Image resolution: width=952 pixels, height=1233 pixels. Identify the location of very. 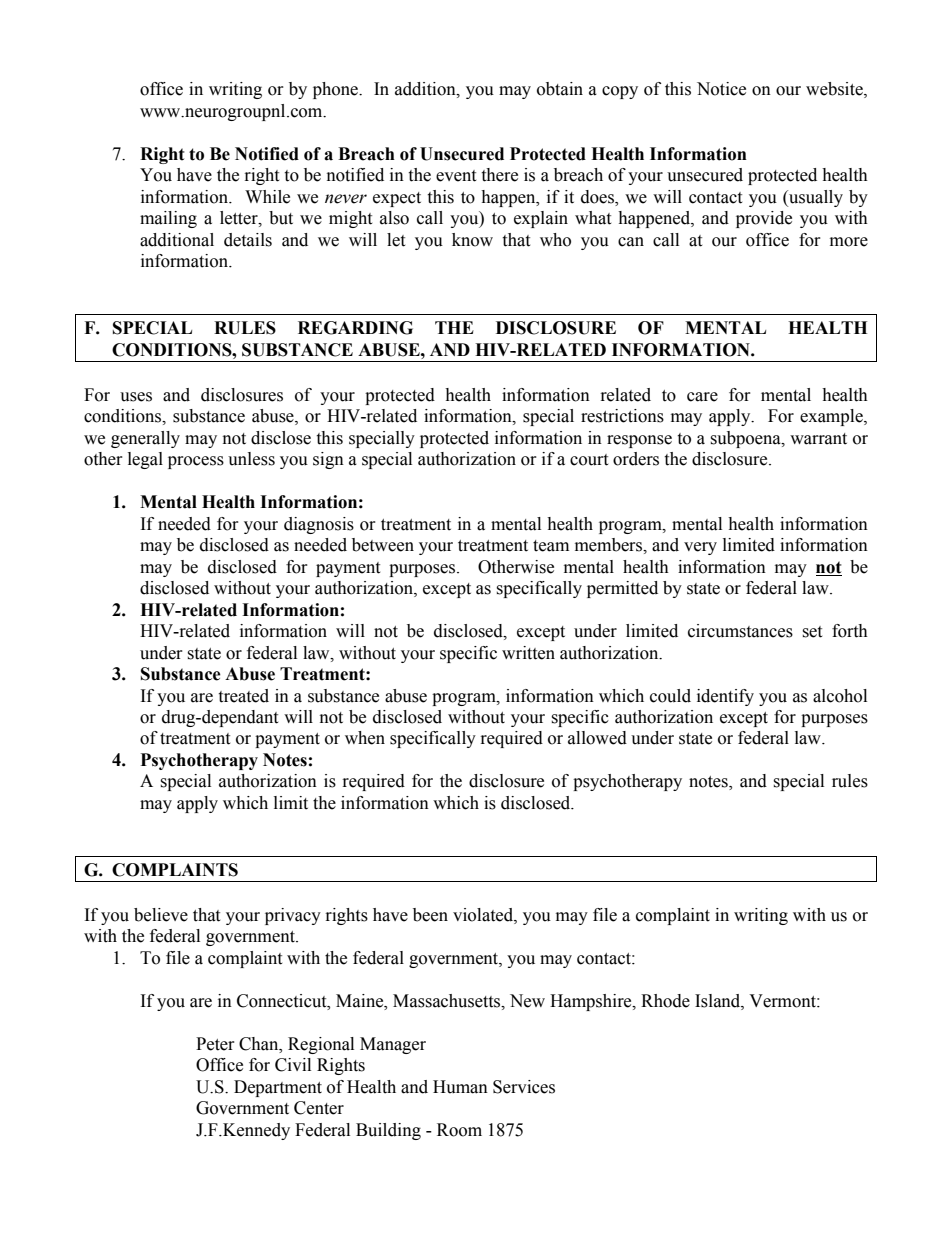
(700, 548).
